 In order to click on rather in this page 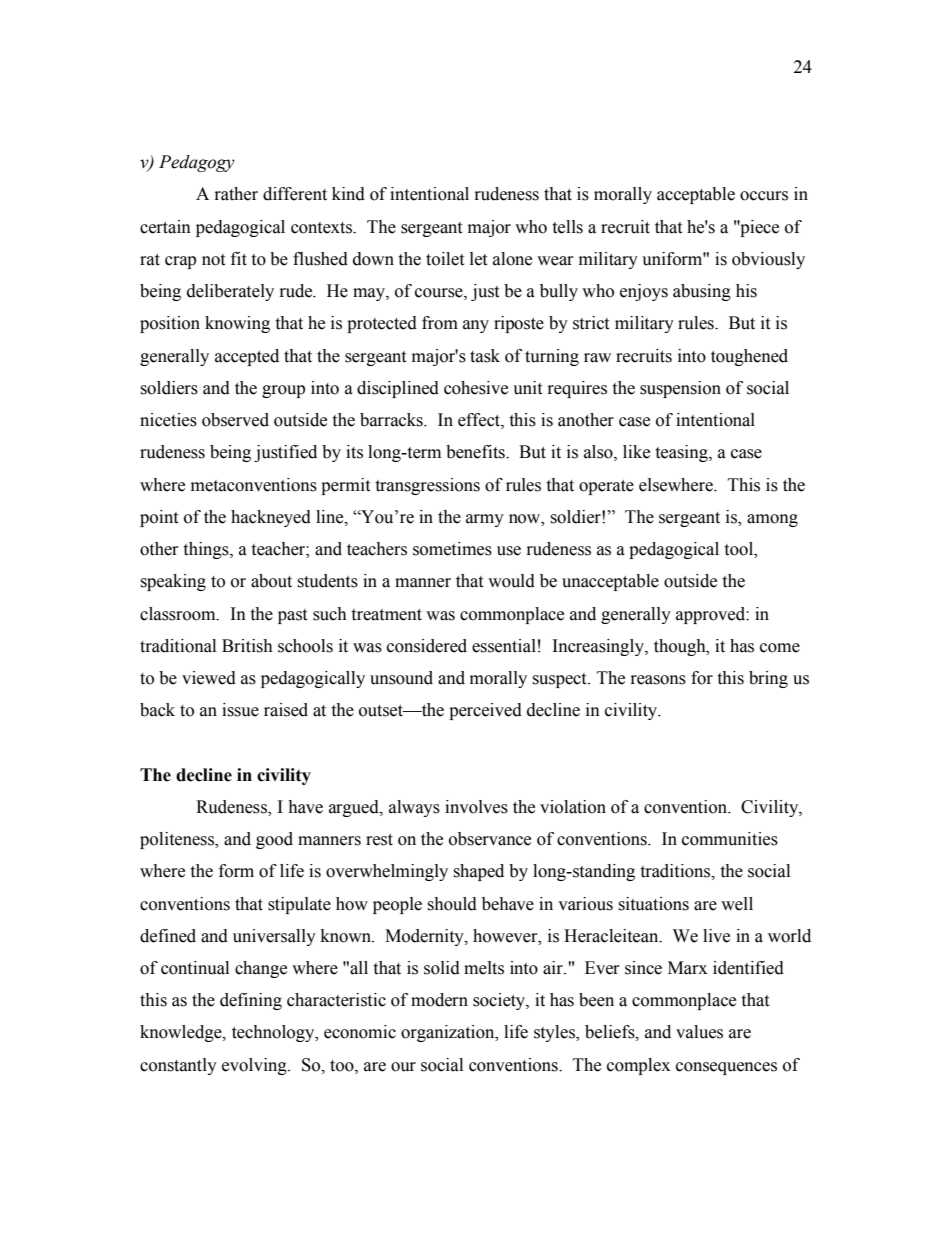, I will do `click(236, 194)`.
